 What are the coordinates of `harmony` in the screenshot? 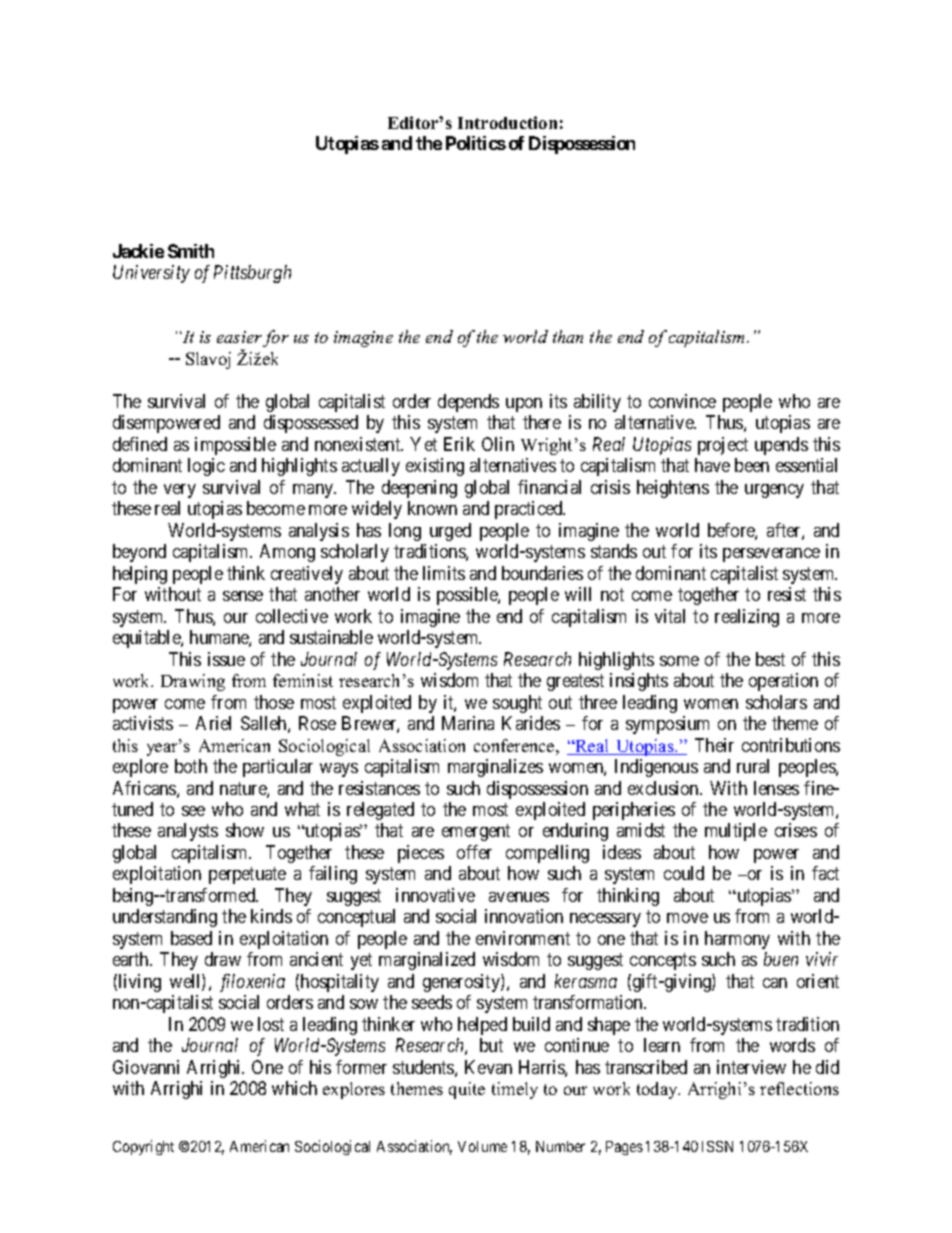 It's located at (737, 940).
